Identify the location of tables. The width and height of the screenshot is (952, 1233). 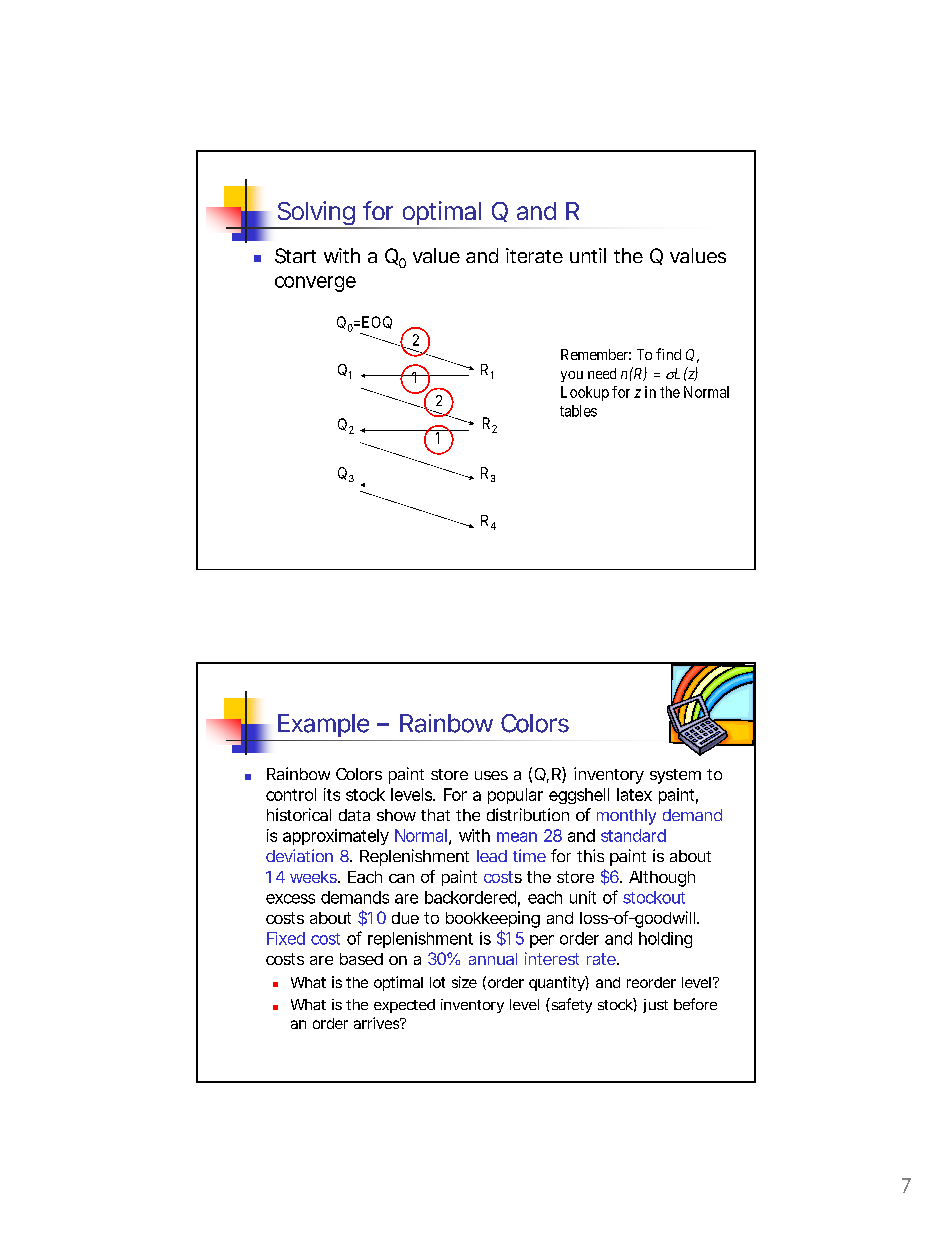
(578, 411).
